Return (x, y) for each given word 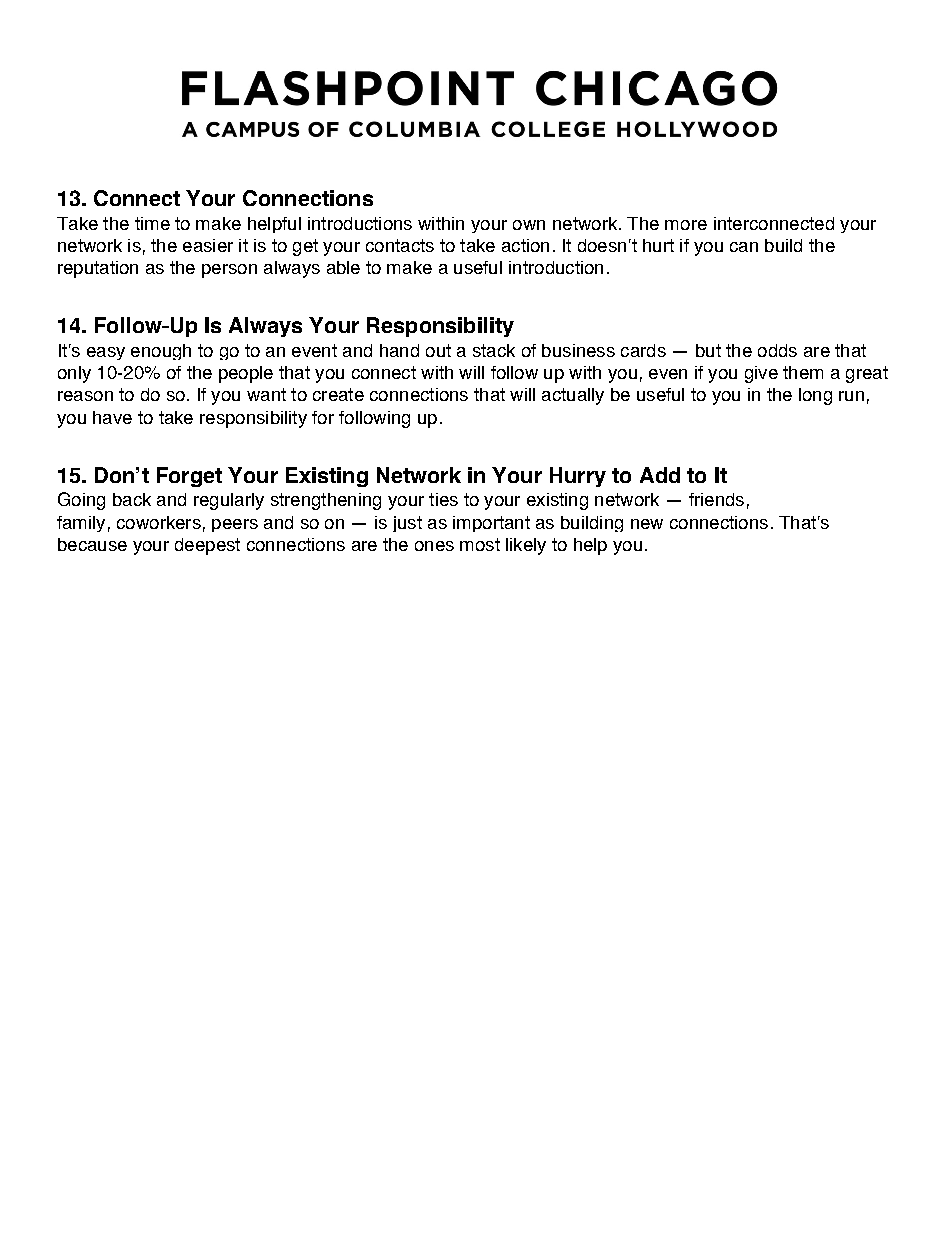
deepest (207, 546)
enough (161, 352)
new (647, 524)
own (529, 225)
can (744, 247)
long (815, 396)
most (480, 544)
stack (494, 350)
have (112, 417)
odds (777, 350)
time (152, 223)
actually (573, 396)
